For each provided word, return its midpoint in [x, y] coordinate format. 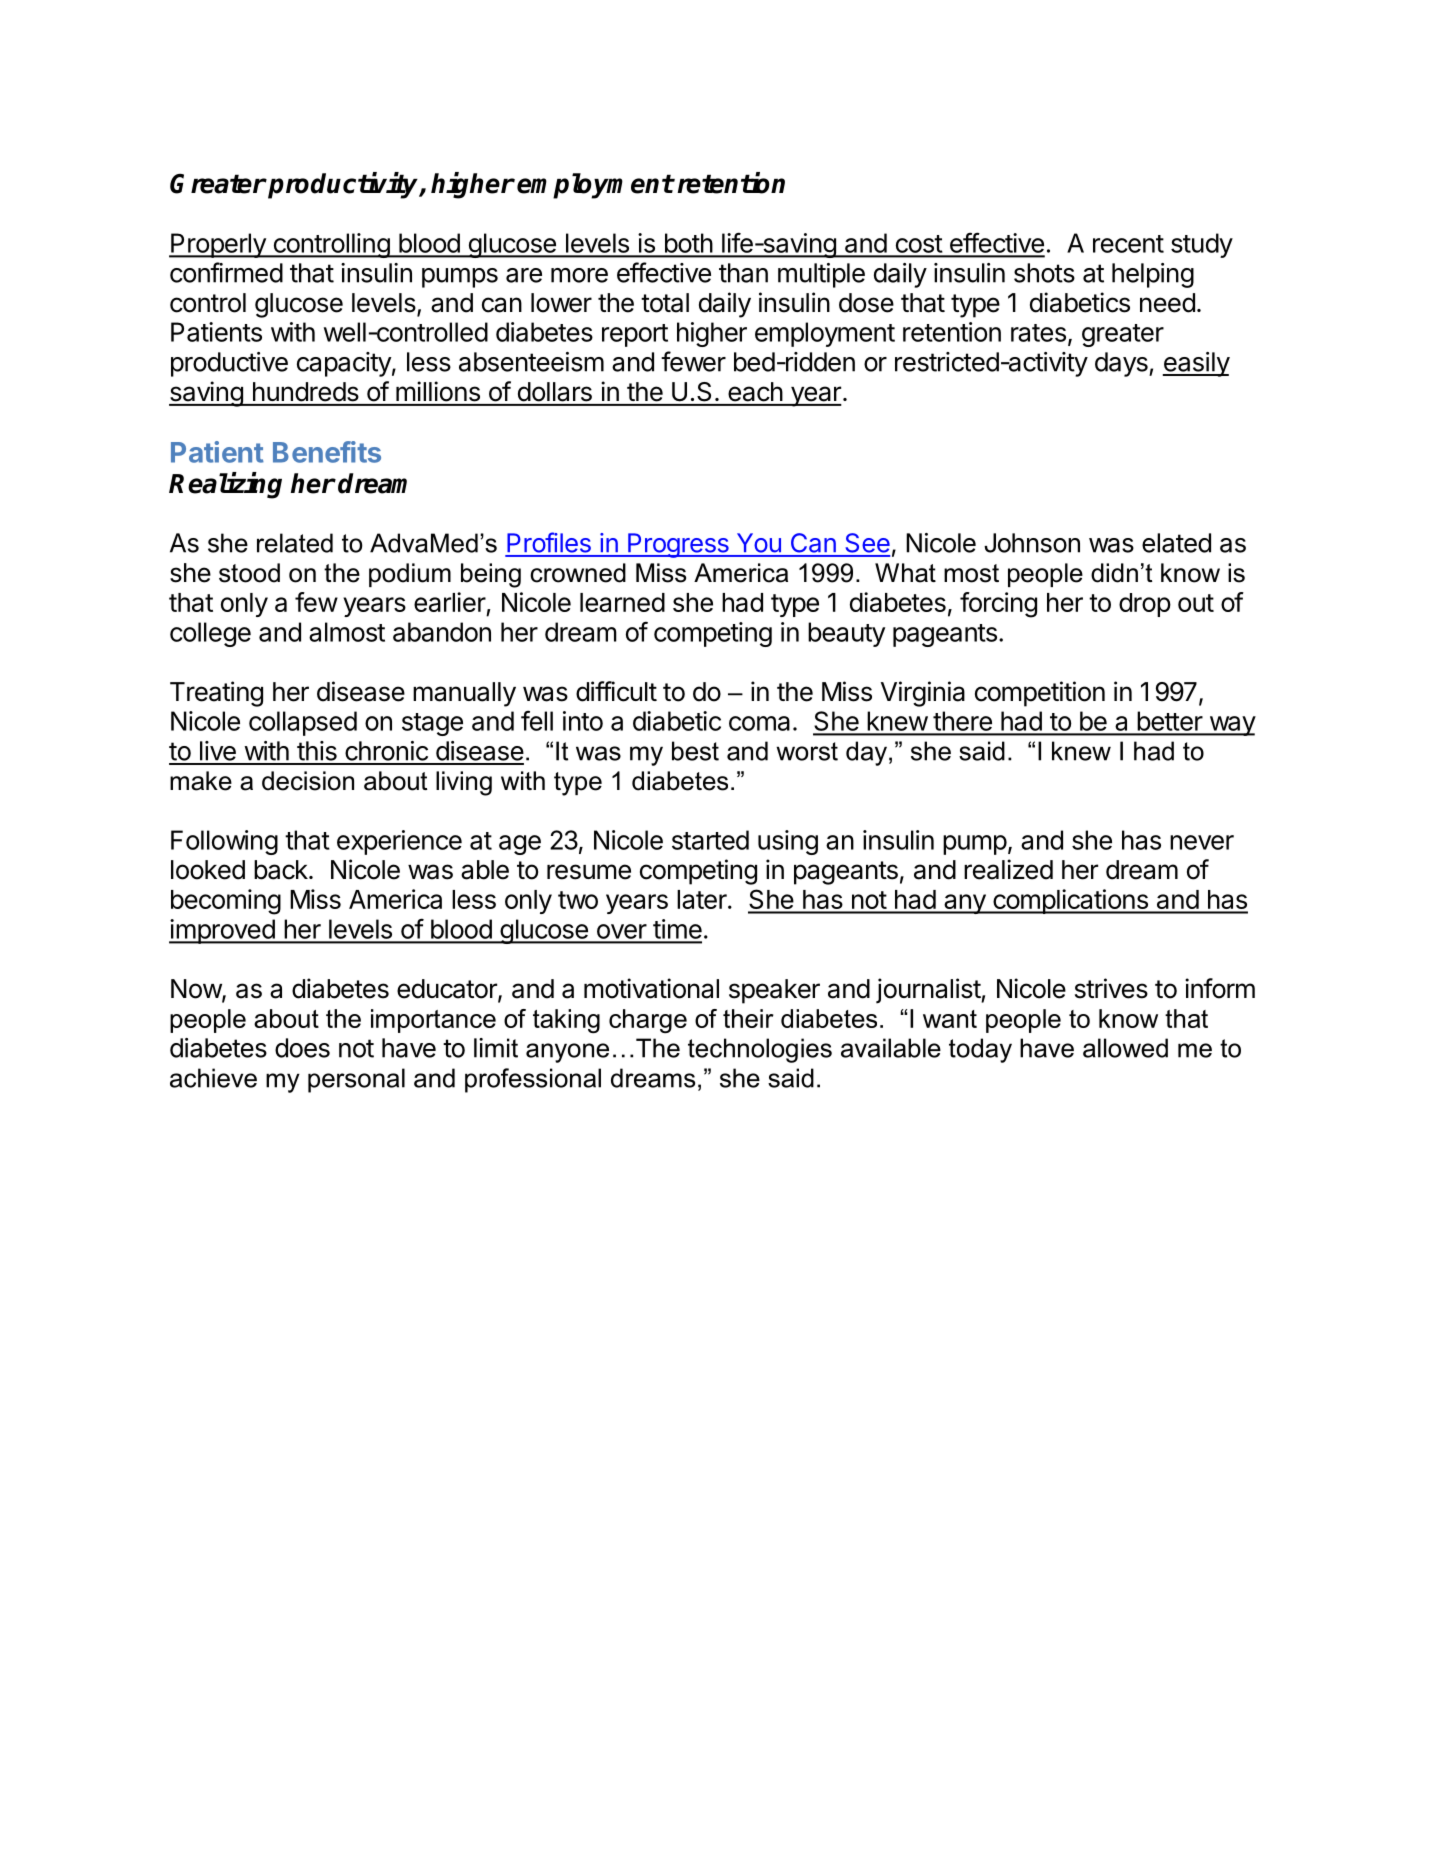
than [743, 273]
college [210, 634]
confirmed [226, 272]
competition [1040, 694]
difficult [616, 691]
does [302, 1048]
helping [1153, 275]
